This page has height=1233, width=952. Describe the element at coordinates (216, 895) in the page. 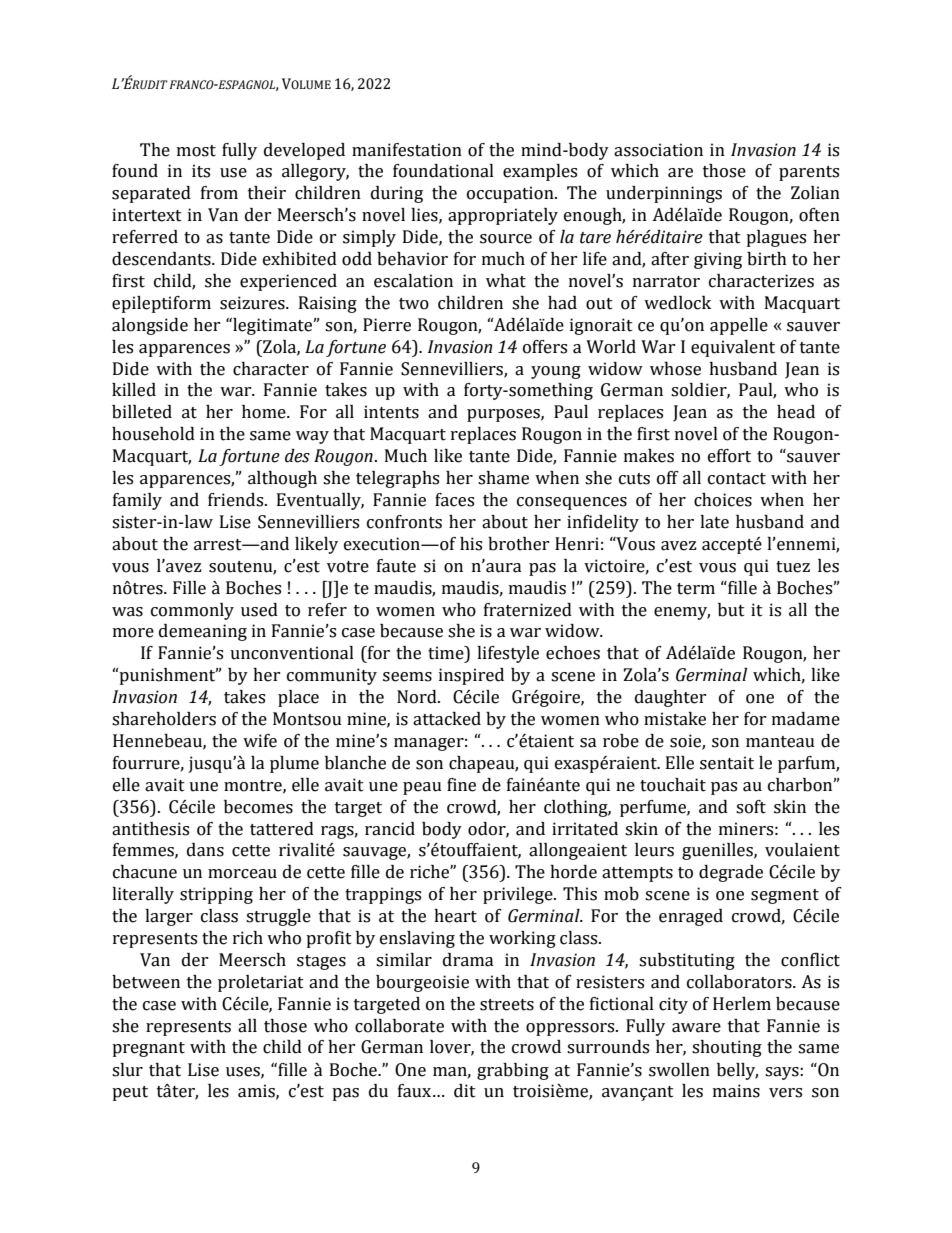

I see `stripping` at that location.
